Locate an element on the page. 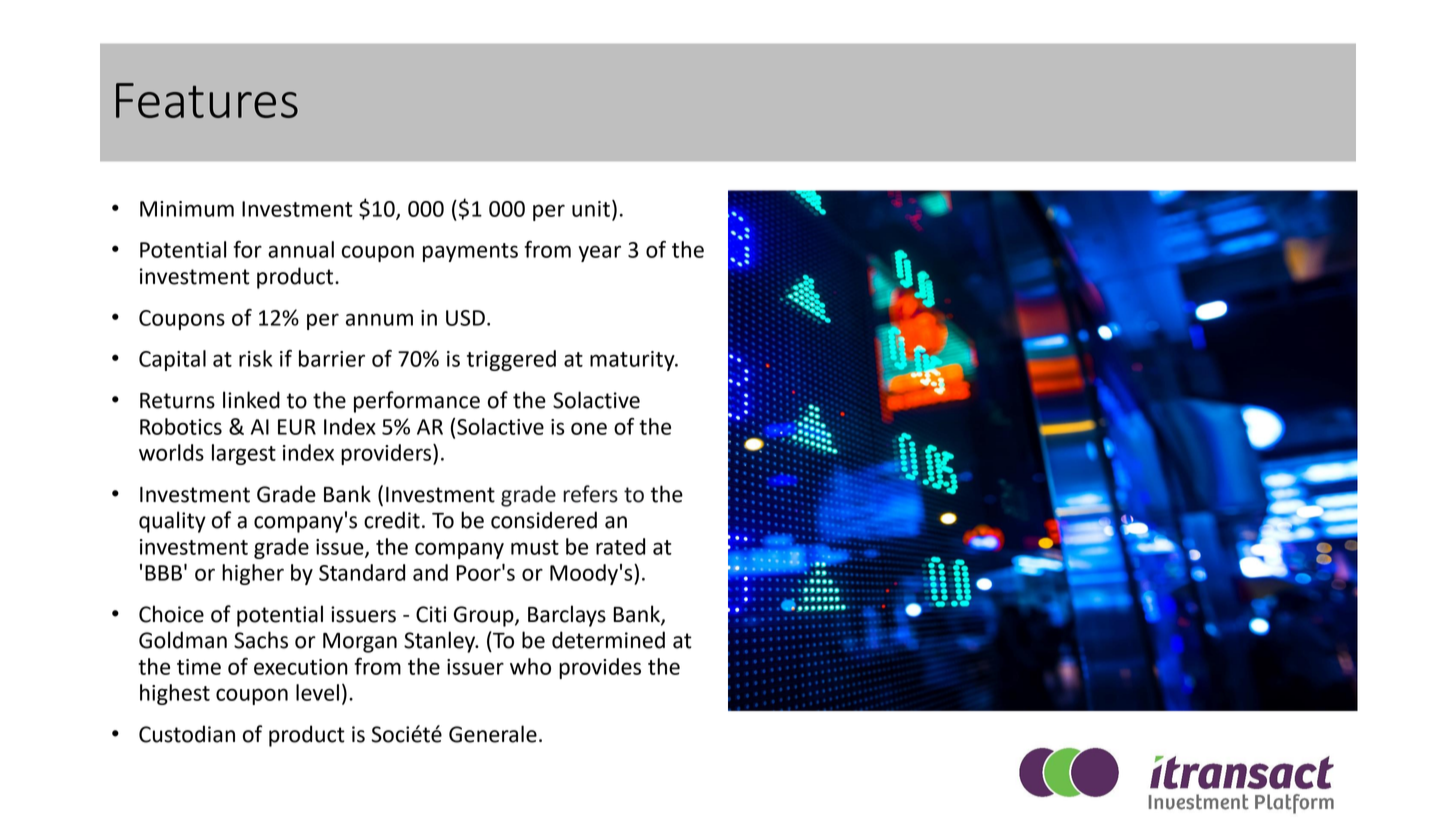 The image size is (1456, 819). maturity is located at coordinates (633, 361).
